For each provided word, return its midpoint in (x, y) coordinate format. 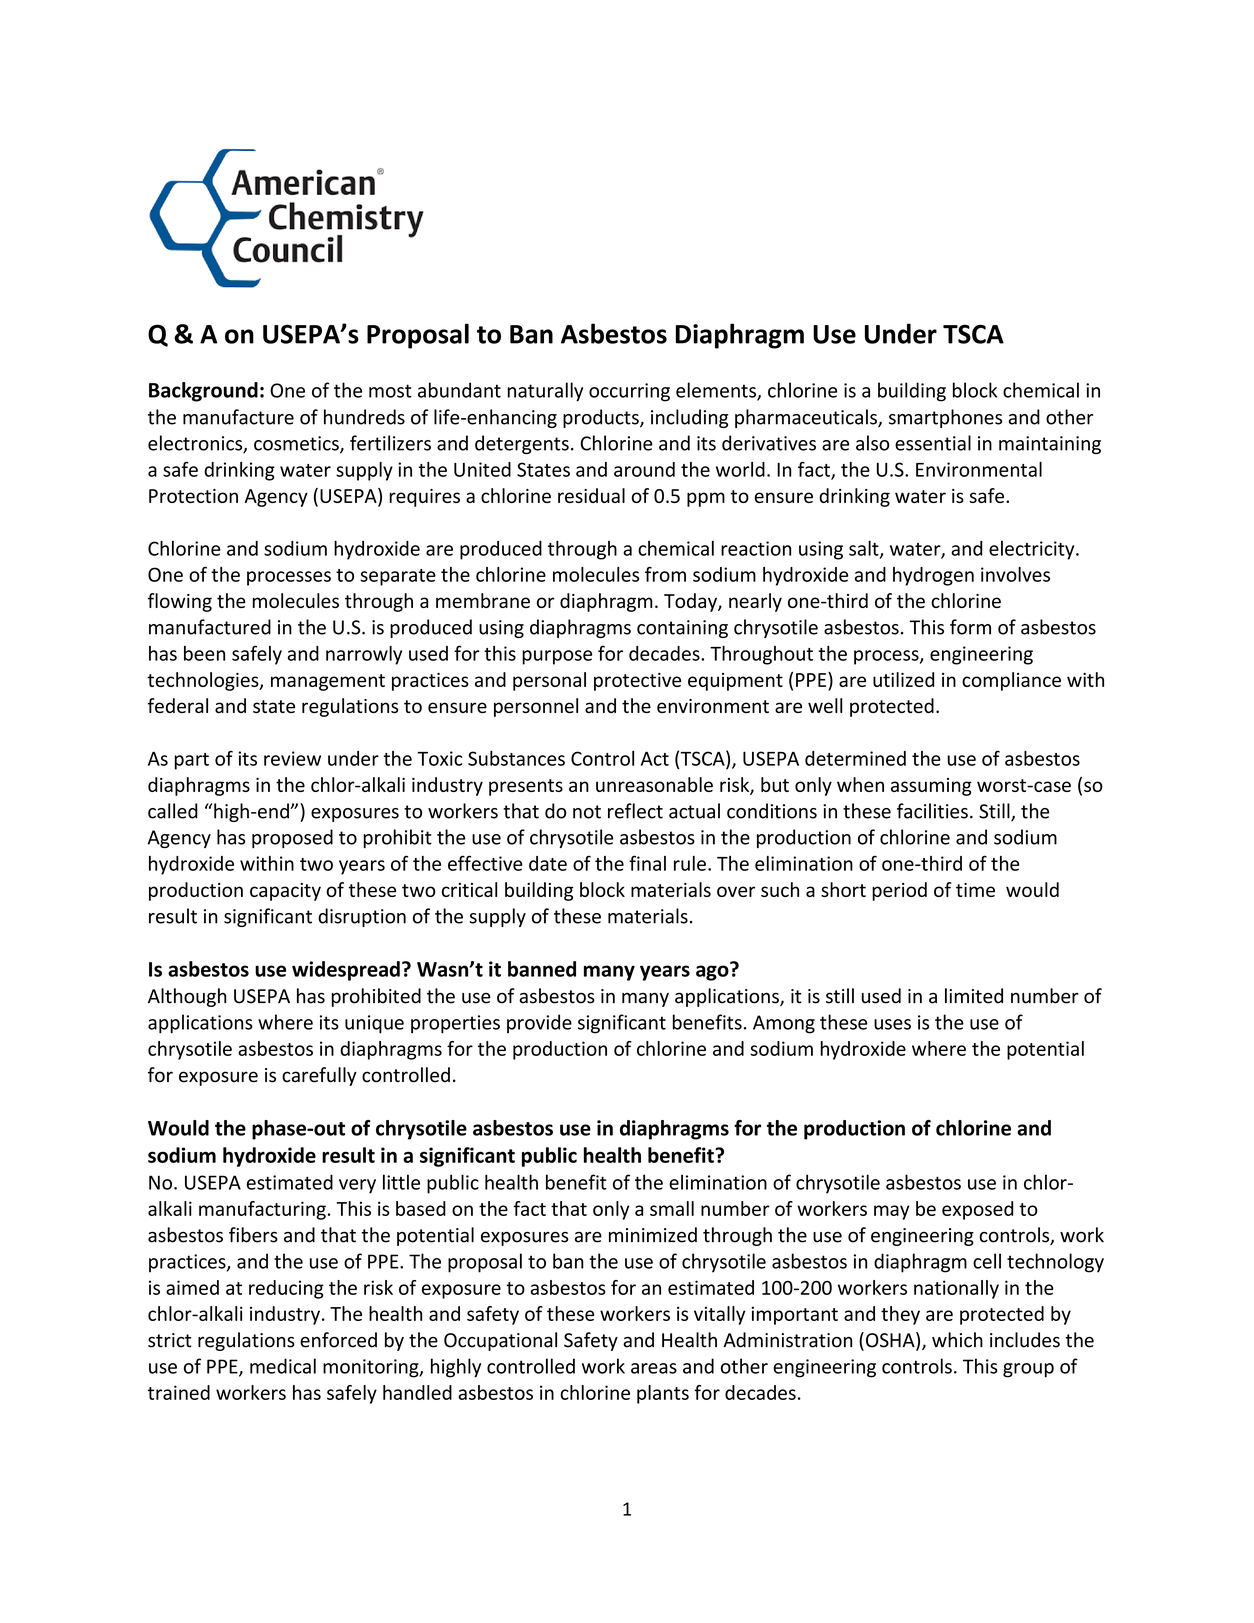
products (602, 418)
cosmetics (297, 444)
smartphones (945, 418)
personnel (536, 707)
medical (283, 1366)
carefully (319, 1076)
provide (539, 1023)
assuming (931, 787)
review (292, 758)
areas (654, 1368)
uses (892, 1024)
